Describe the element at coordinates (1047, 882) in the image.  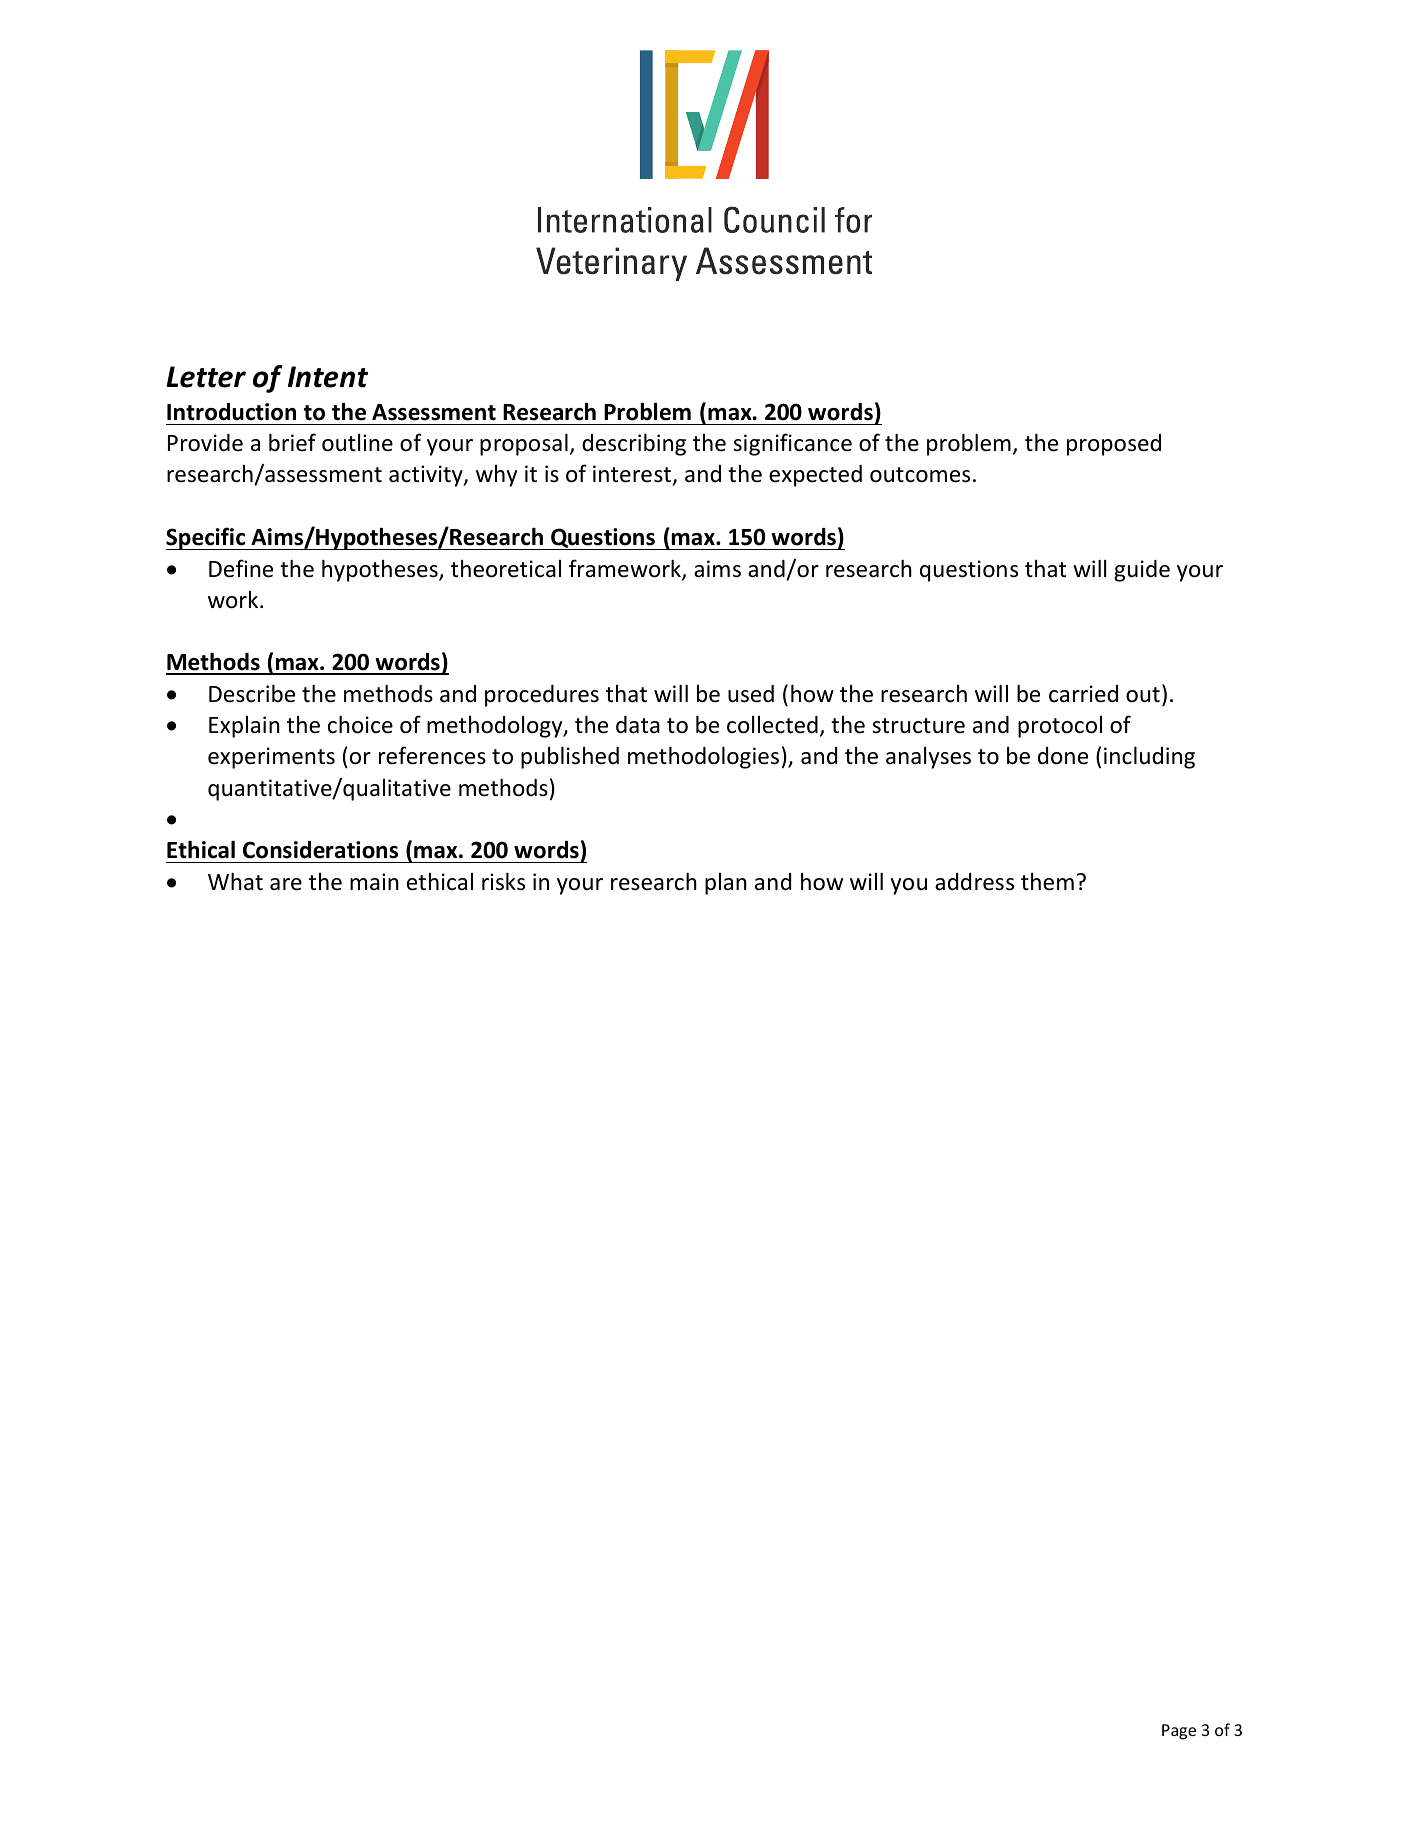
I see `them` at that location.
